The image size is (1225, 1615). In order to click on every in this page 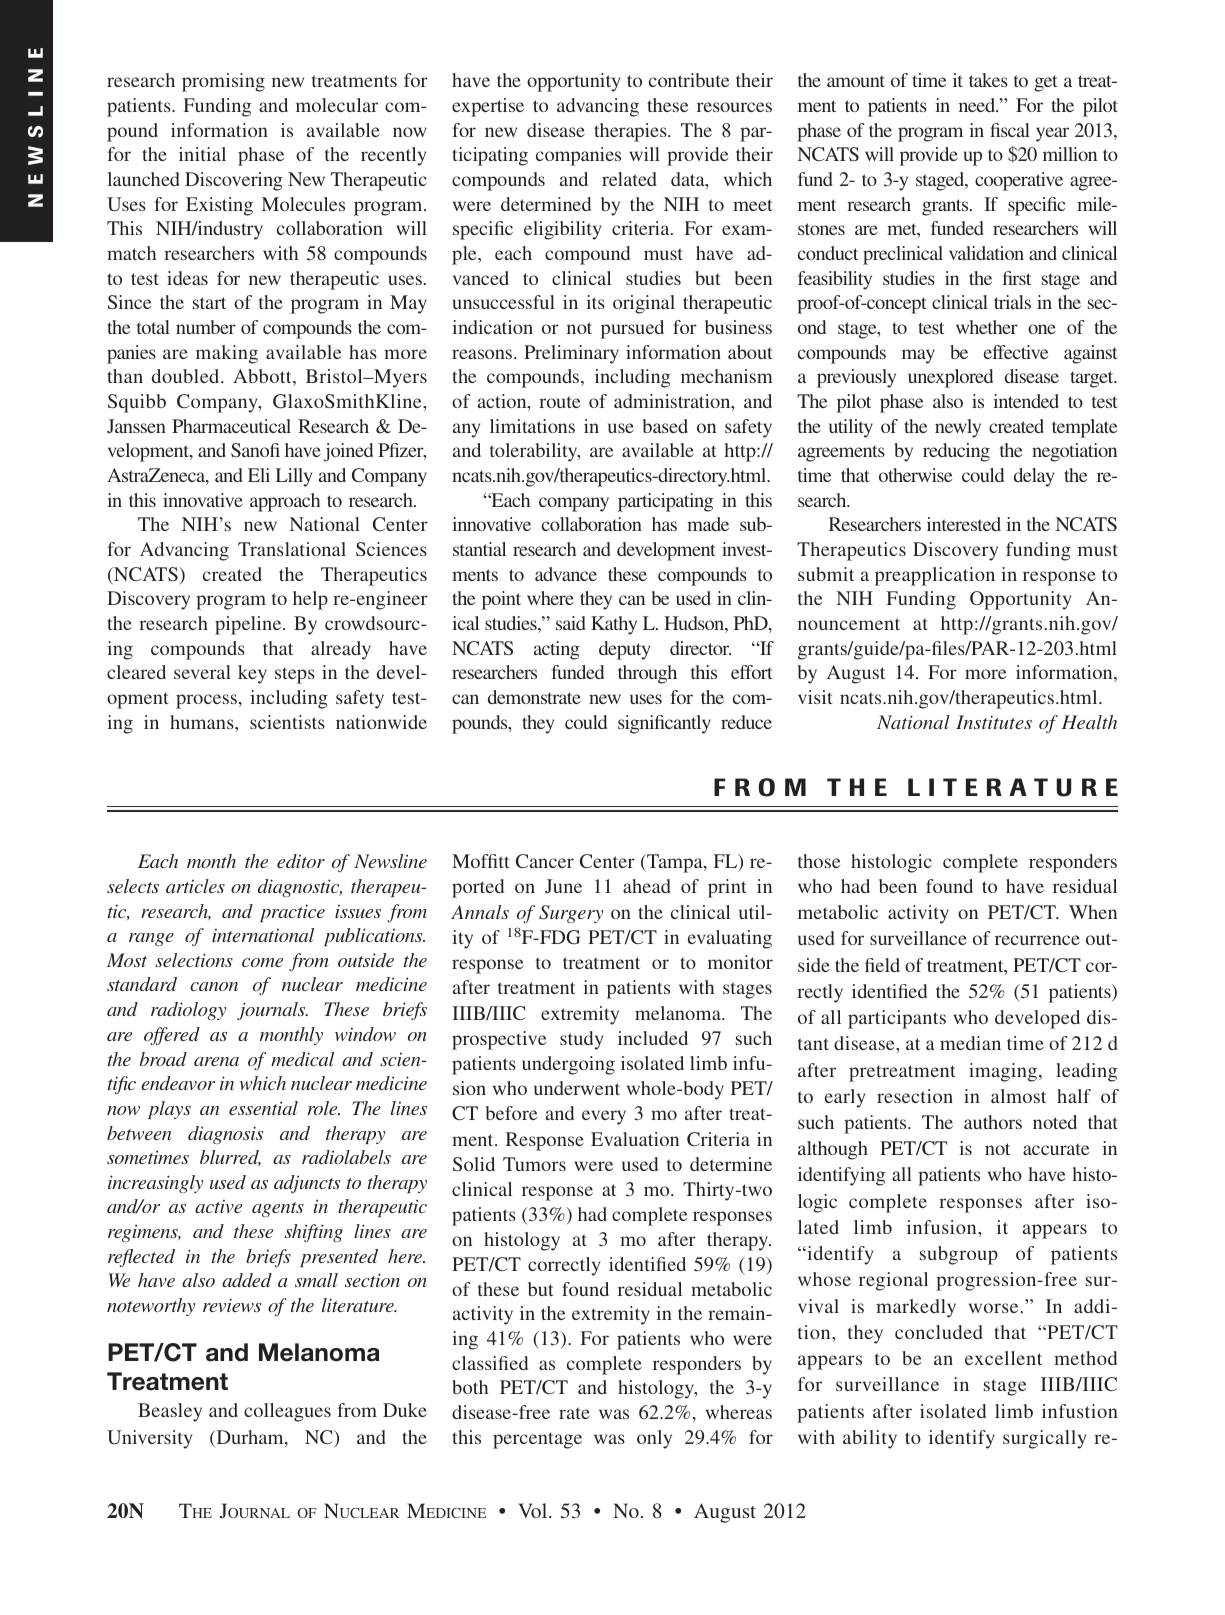, I will do `click(604, 1117)`.
